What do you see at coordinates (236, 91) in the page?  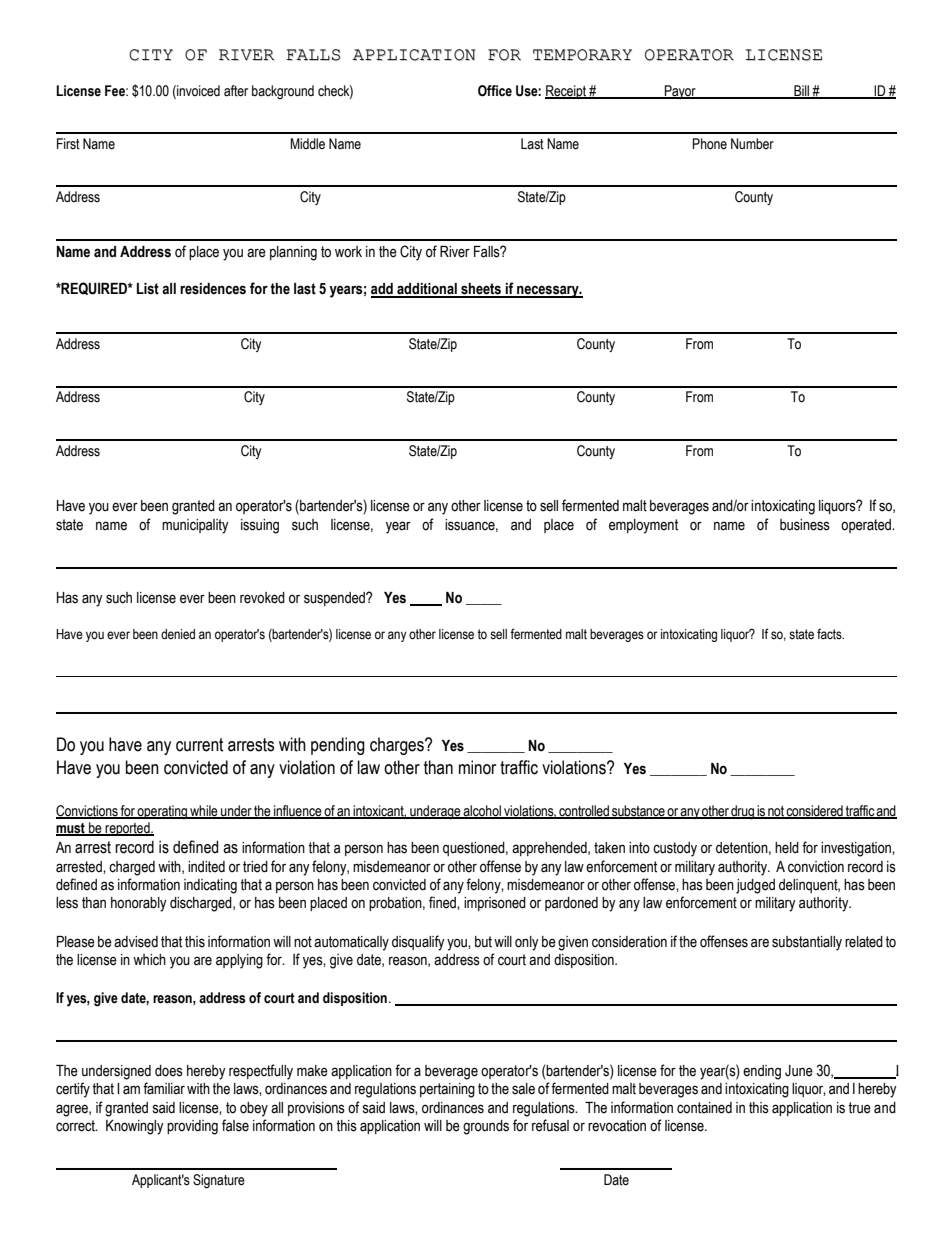 I see `after` at bounding box center [236, 91].
